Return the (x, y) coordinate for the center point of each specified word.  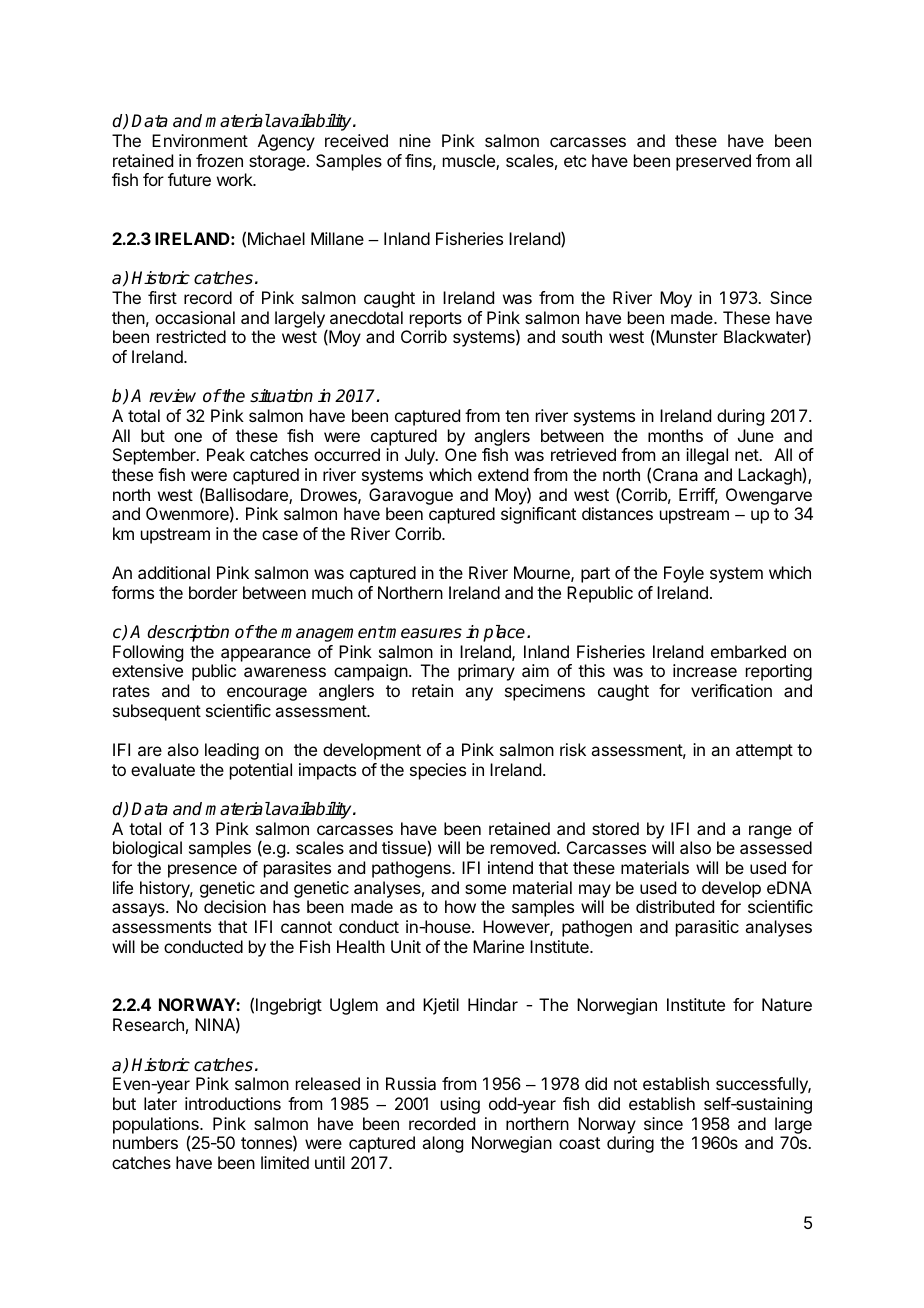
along (442, 1144)
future (189, 179)
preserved (713, 162)
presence (202, 871)
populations (157, 1126)
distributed (675, 906)
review (172, 396)
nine (415, 140)
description (188, 633)
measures (423, 633)
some (485, 889)
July (421, 456)
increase (705, 670)
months (675, 435)
